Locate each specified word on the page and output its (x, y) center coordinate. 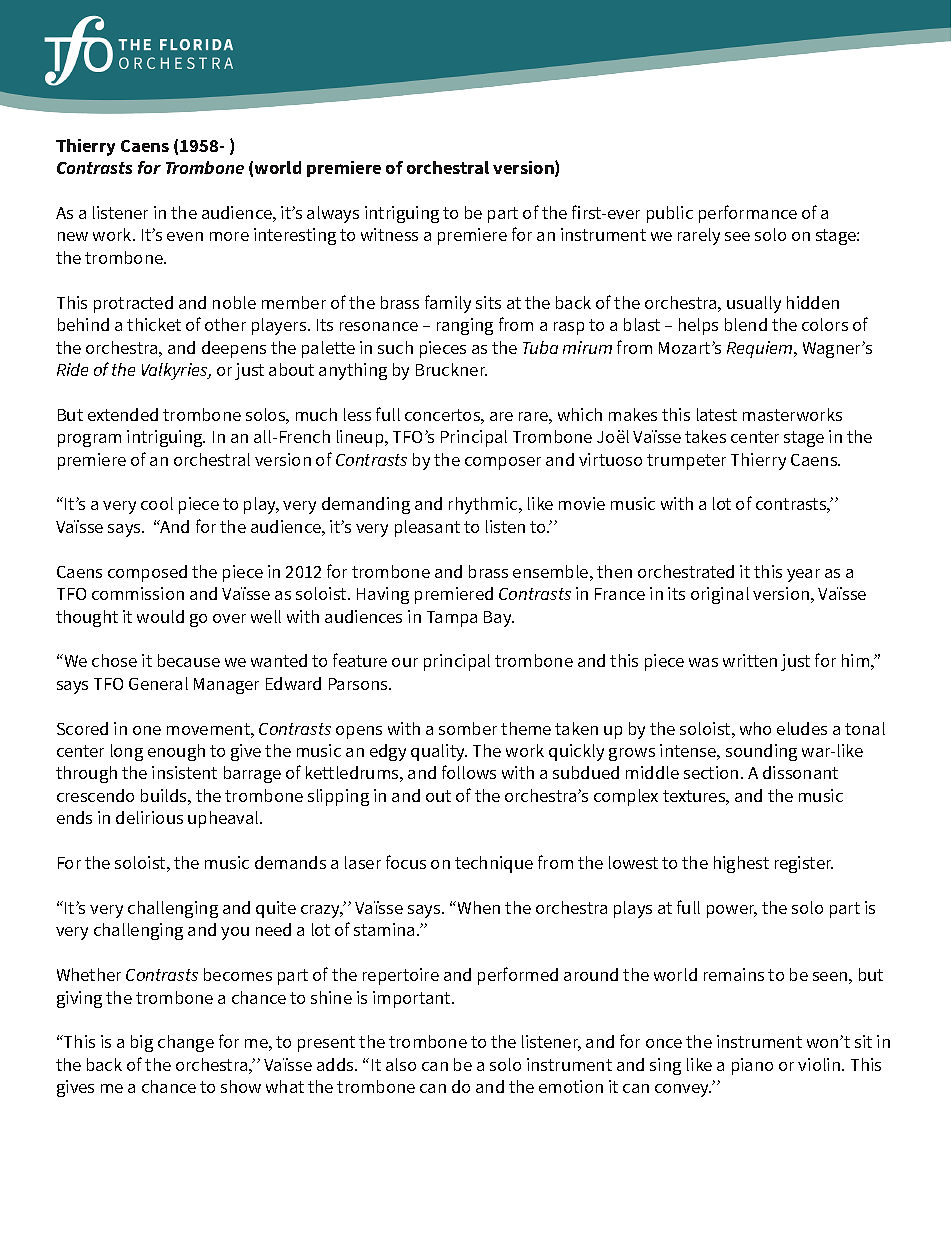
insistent (184, 772)
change (186, 1043)
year (803, 575)
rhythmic (484, 505)
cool (157, 503)
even (185, 236)
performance (748, 214)
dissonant (800, 772)
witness (389, 234)
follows (469, 772)
